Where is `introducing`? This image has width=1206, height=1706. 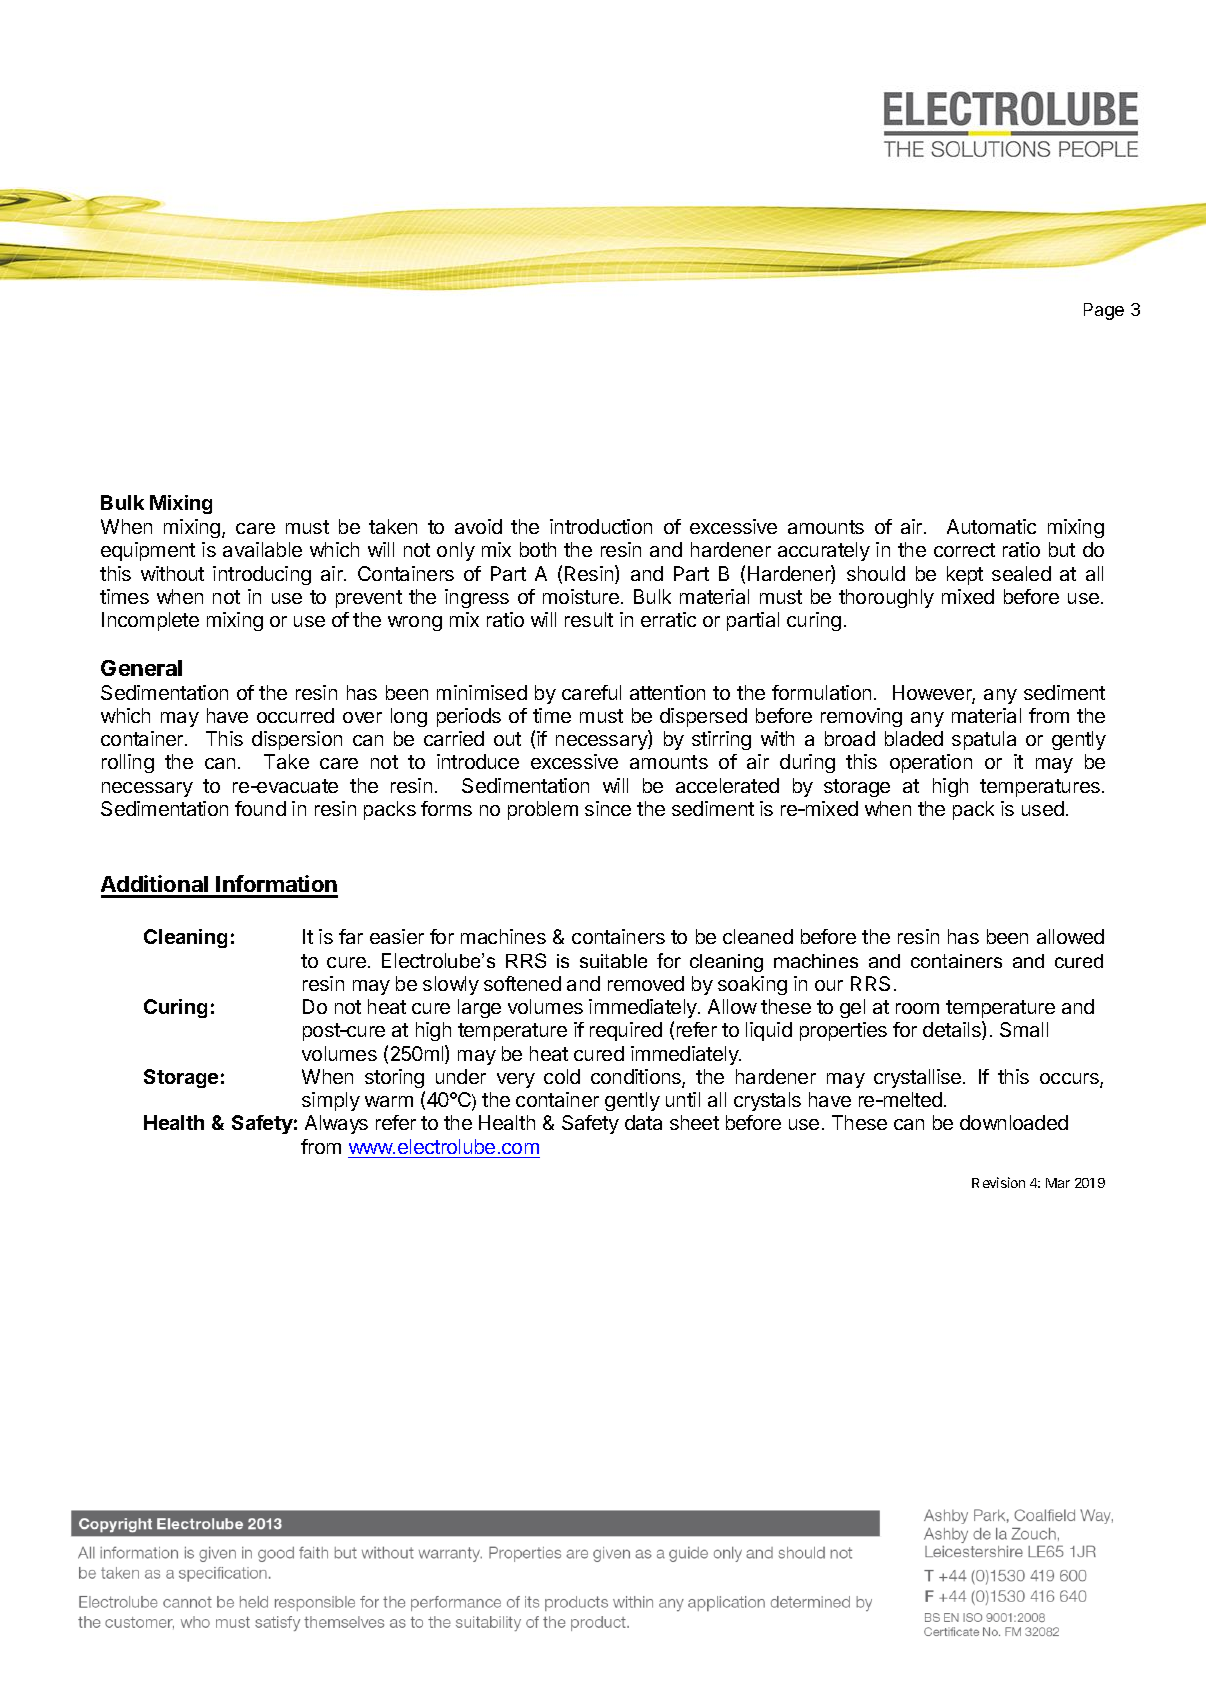
introducing is located at coordinates (262, 575).
